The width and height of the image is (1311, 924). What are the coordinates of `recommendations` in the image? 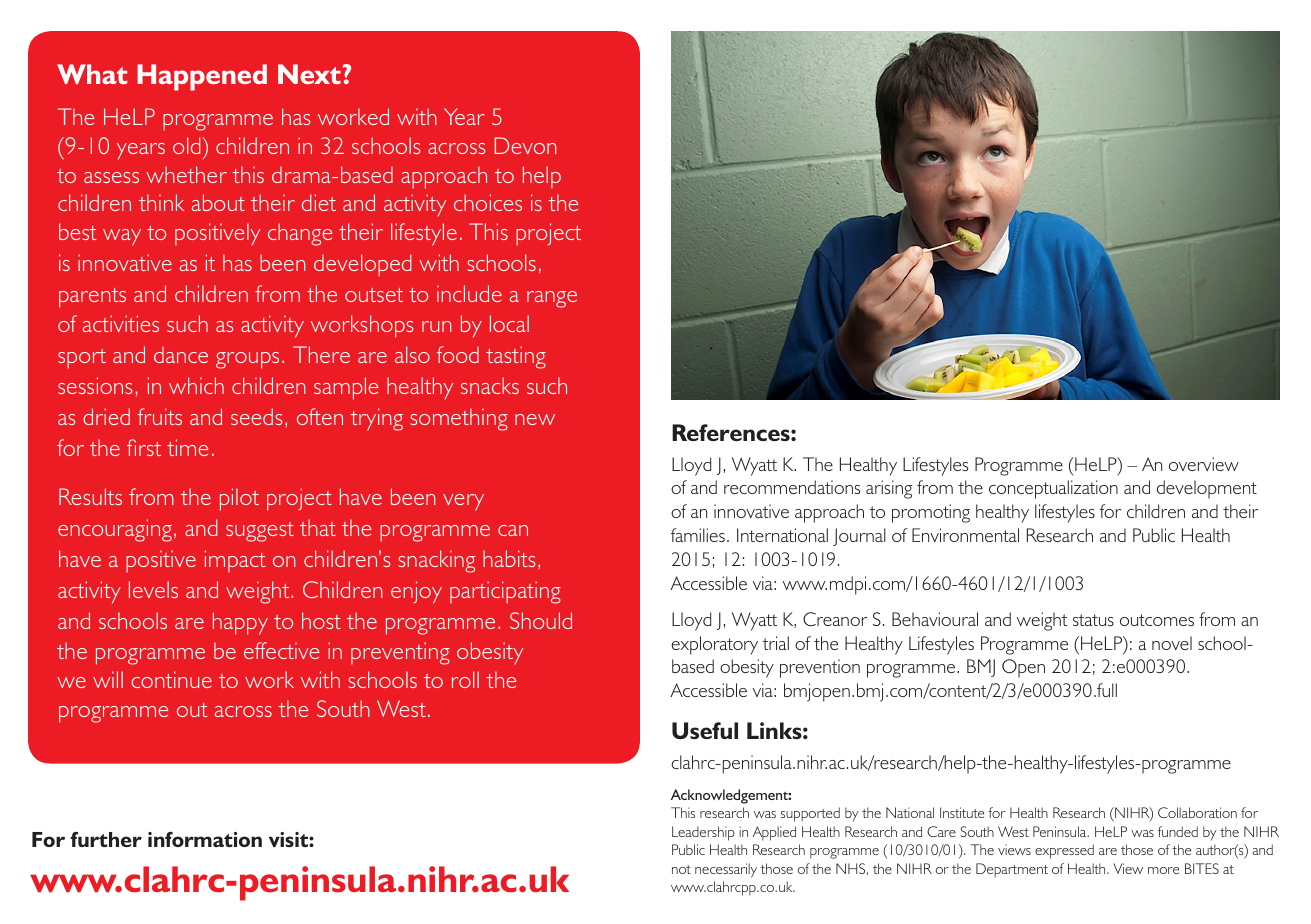 It's located at (792, 487).
